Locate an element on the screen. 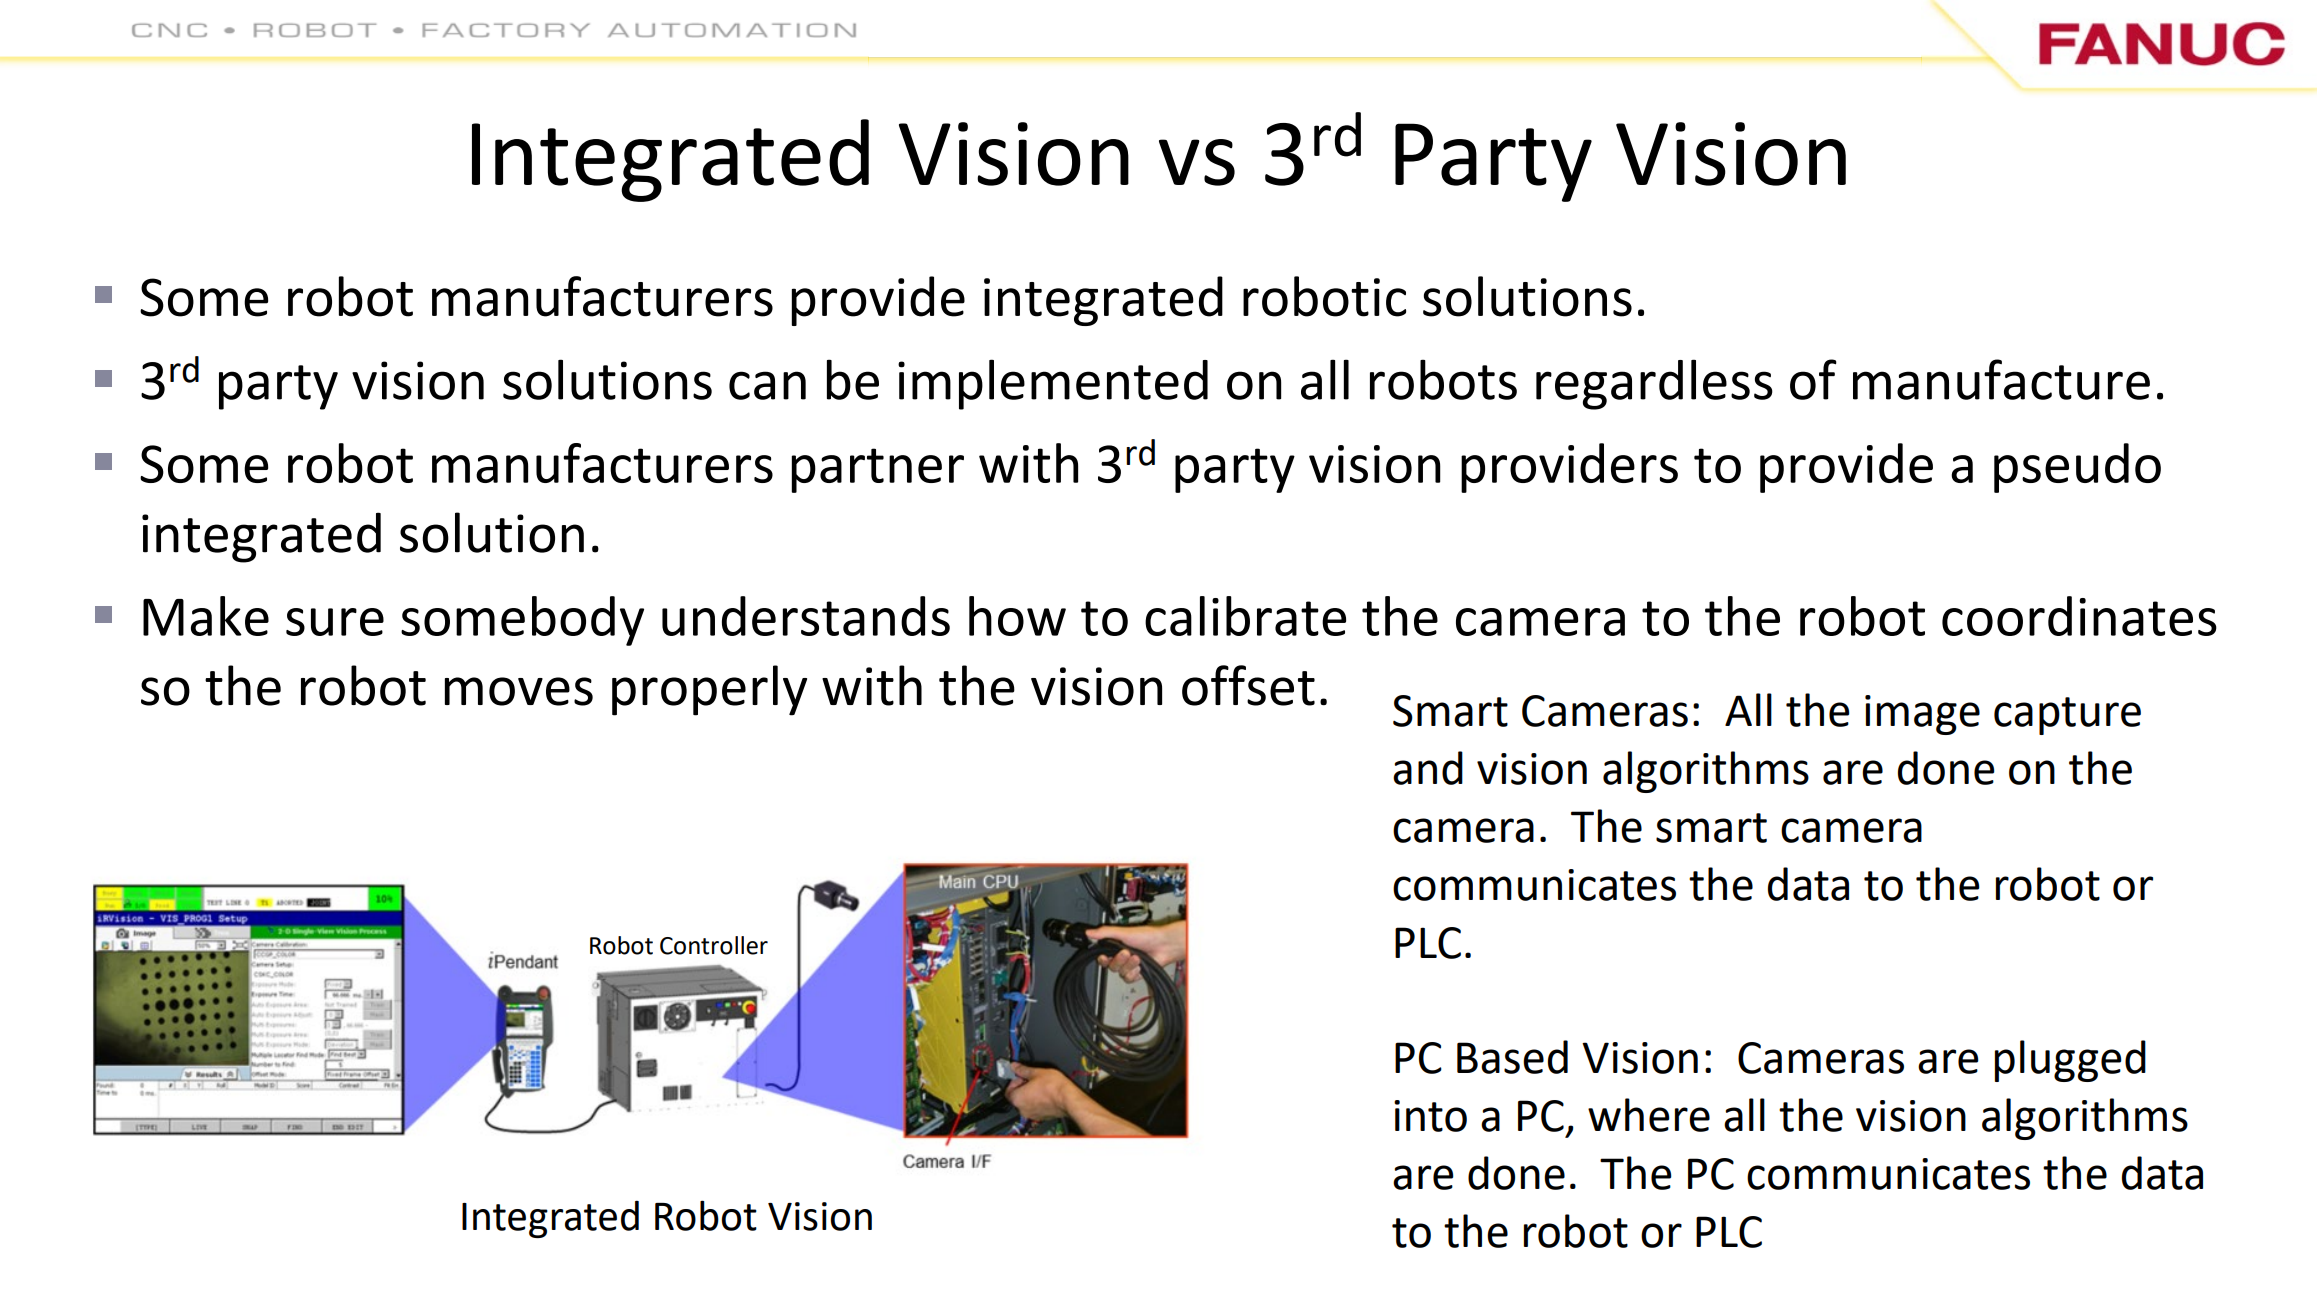 The width and height of the screenshot is (2317, 1303). implemented is located at coordinates (1053, 384).
